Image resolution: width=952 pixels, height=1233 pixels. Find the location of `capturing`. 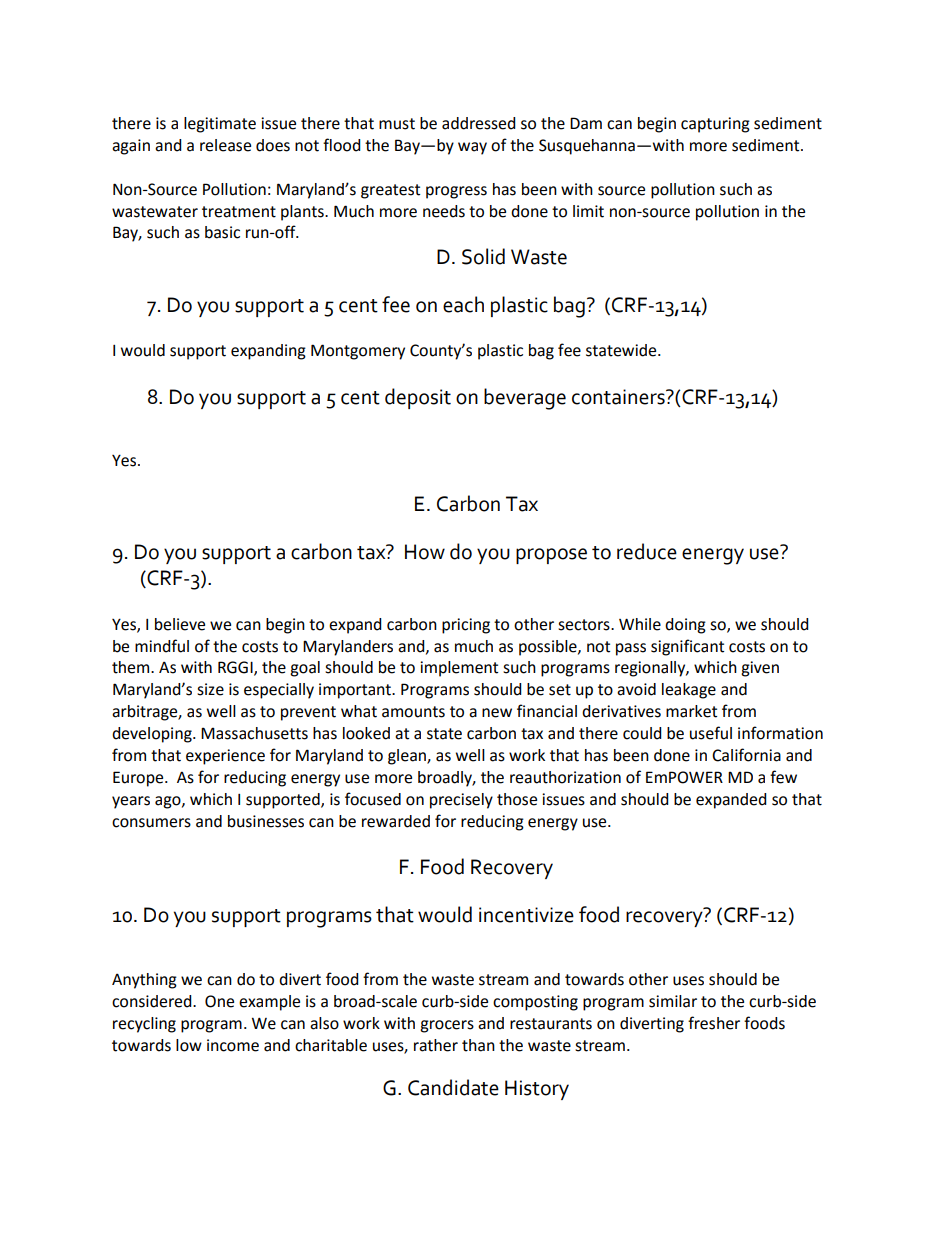

capturing is located at coordinates (715, 125).
